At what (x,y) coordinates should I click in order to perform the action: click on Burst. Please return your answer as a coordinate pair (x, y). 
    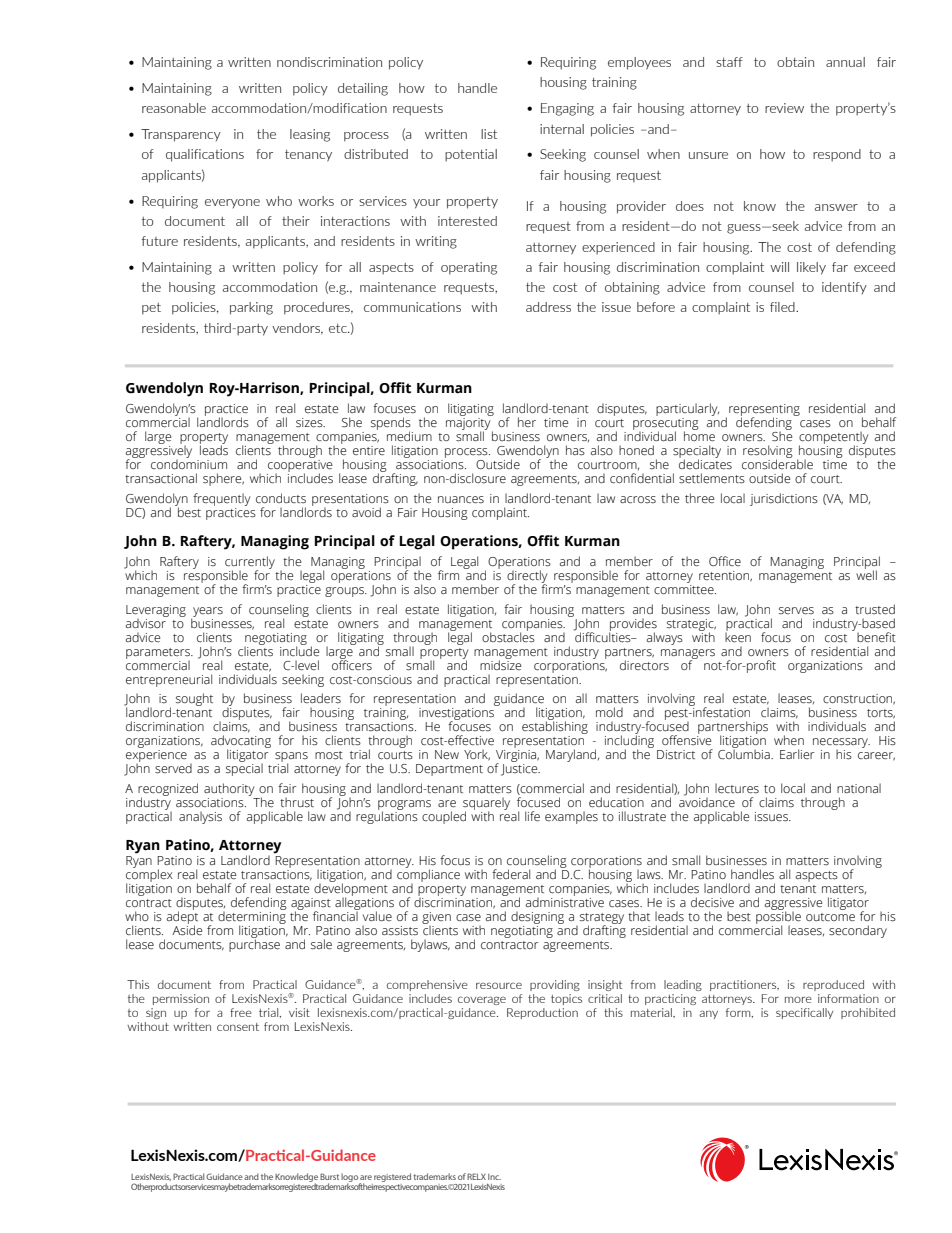
    Looking at the image, I should click on (329, 1176).
